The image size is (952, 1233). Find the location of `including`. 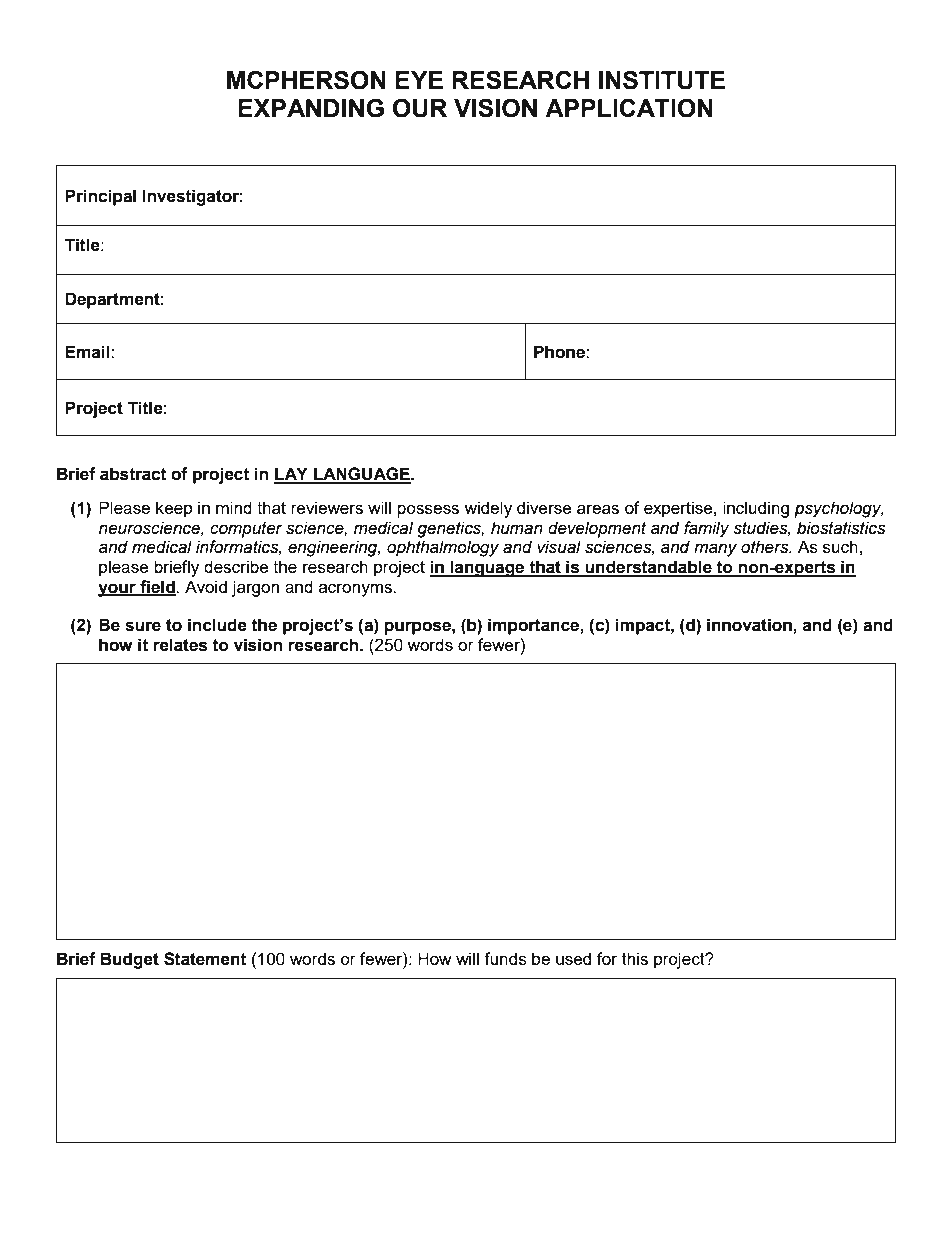

including is located at coordinates (756, 509).
